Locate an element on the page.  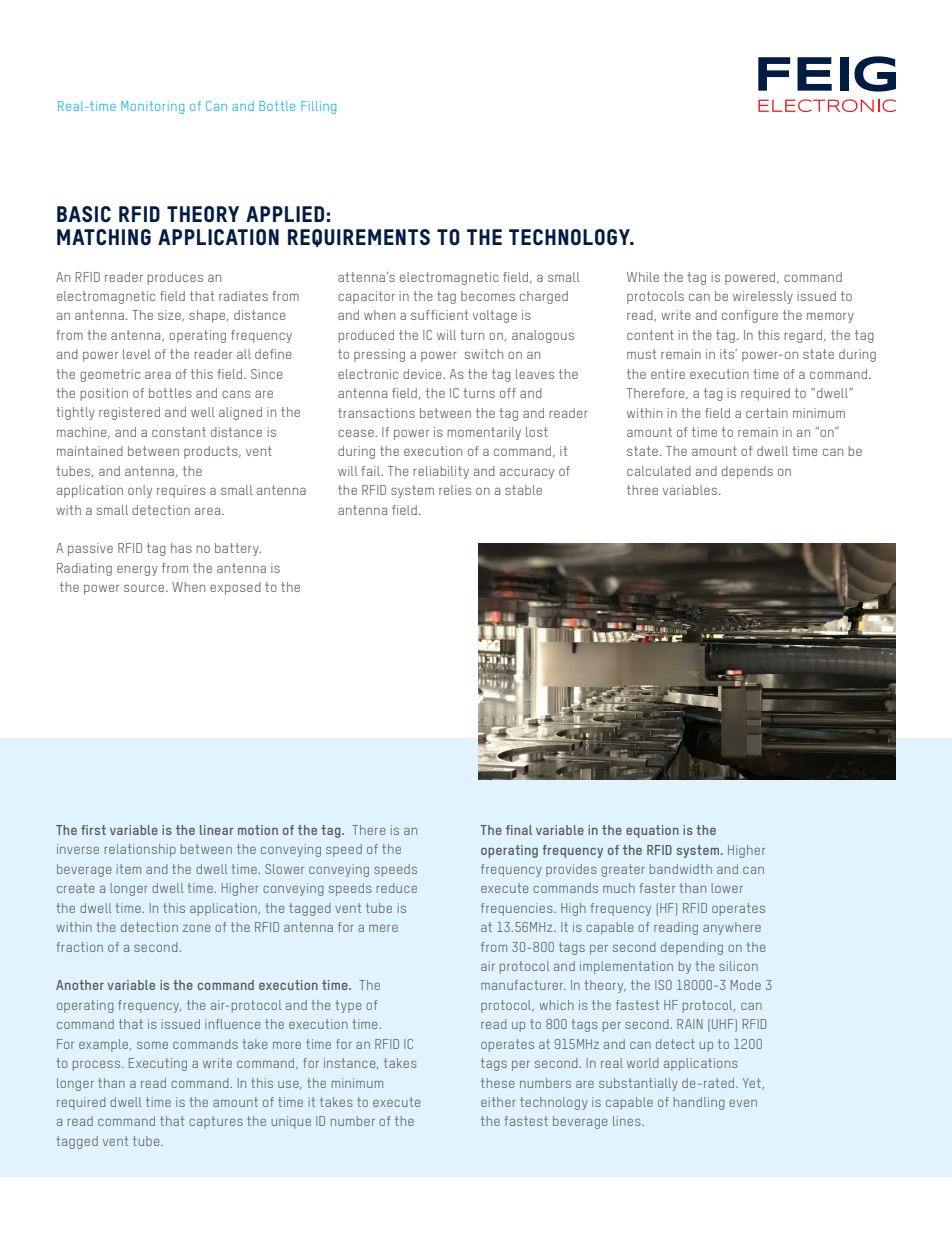
While is located at coordinates (643, 277).
